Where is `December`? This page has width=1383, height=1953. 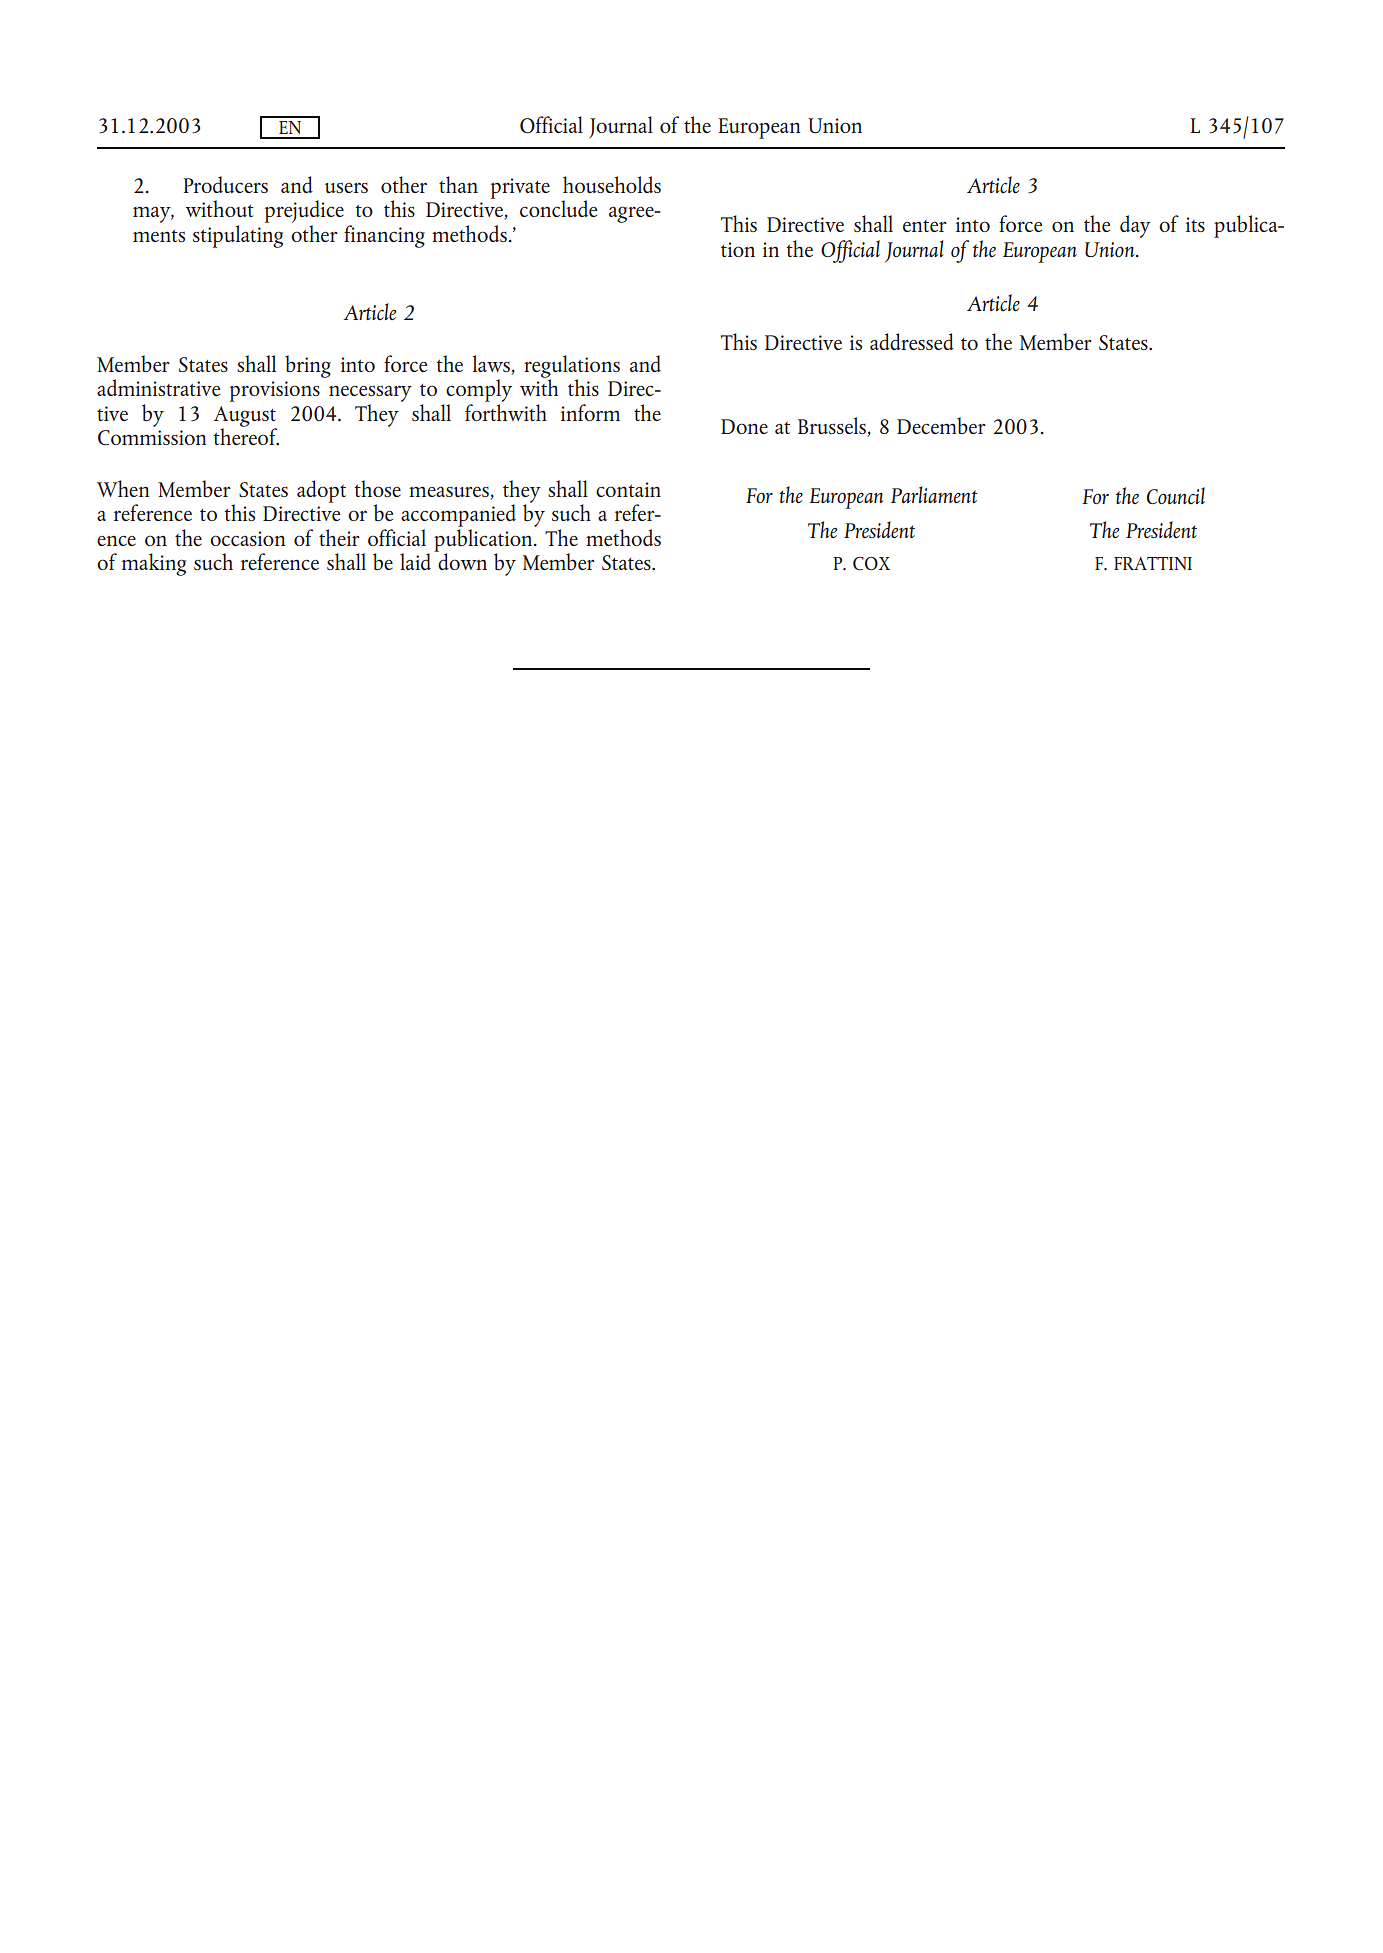
December is located at coordinates (941, 426).
